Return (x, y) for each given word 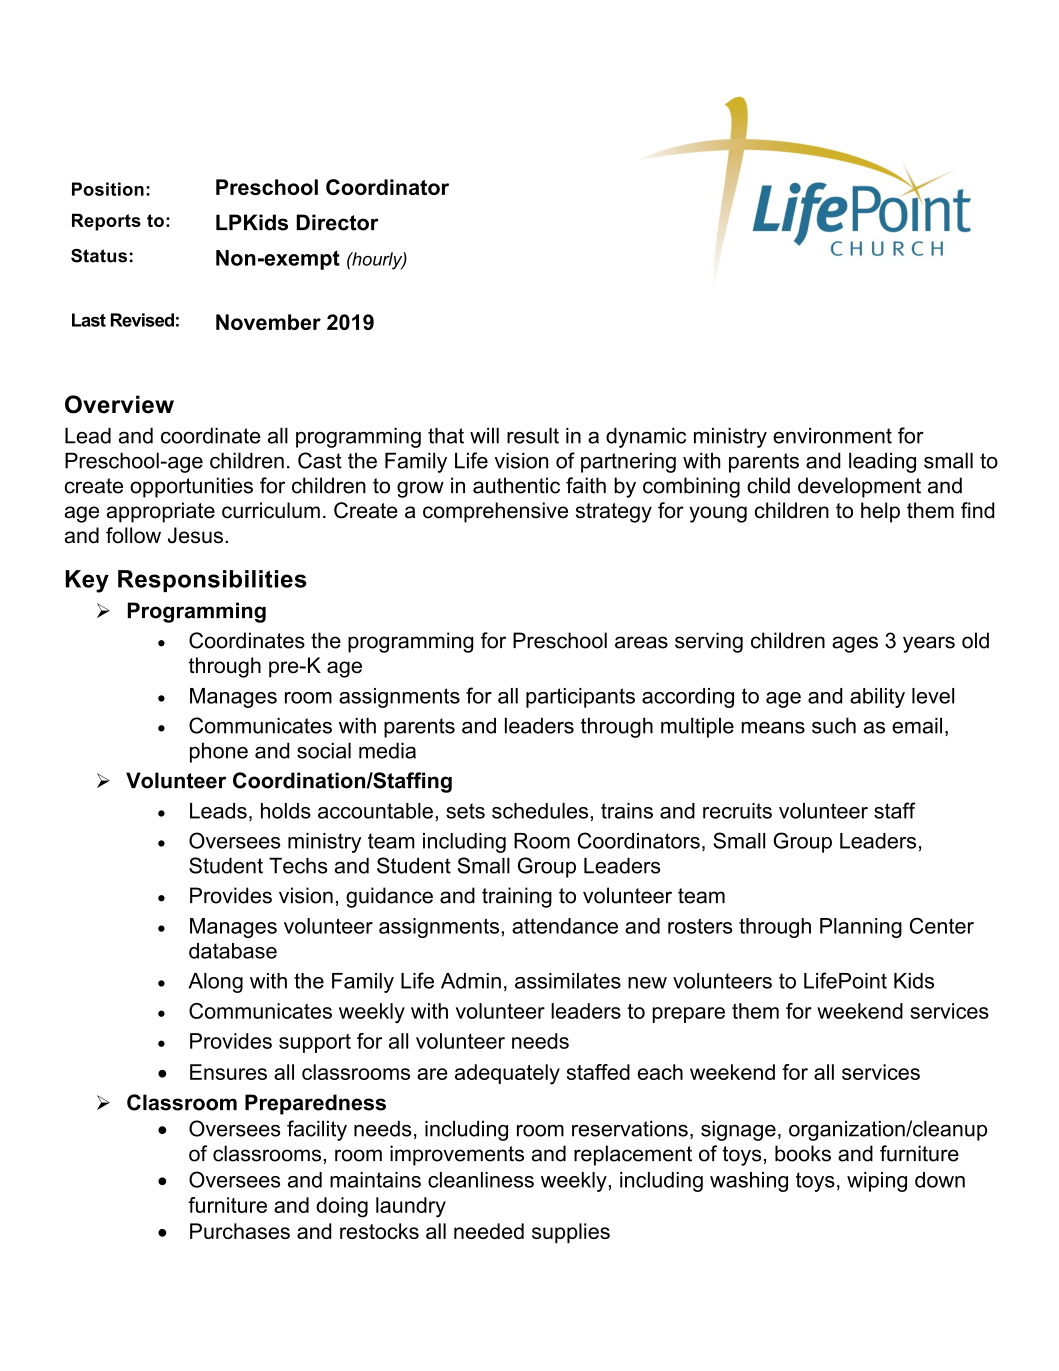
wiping (877, 1182)
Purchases (240, 1231)
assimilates (568, 981)
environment (832, 435)
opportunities (191, 487)
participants (580, 698)
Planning (861, 928)
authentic (516, 485)
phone (219, 752)
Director (338, 222)
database (233, 951)
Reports (106, 222)
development (859, 487)
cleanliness (481, 1180)
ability (877, 698)
